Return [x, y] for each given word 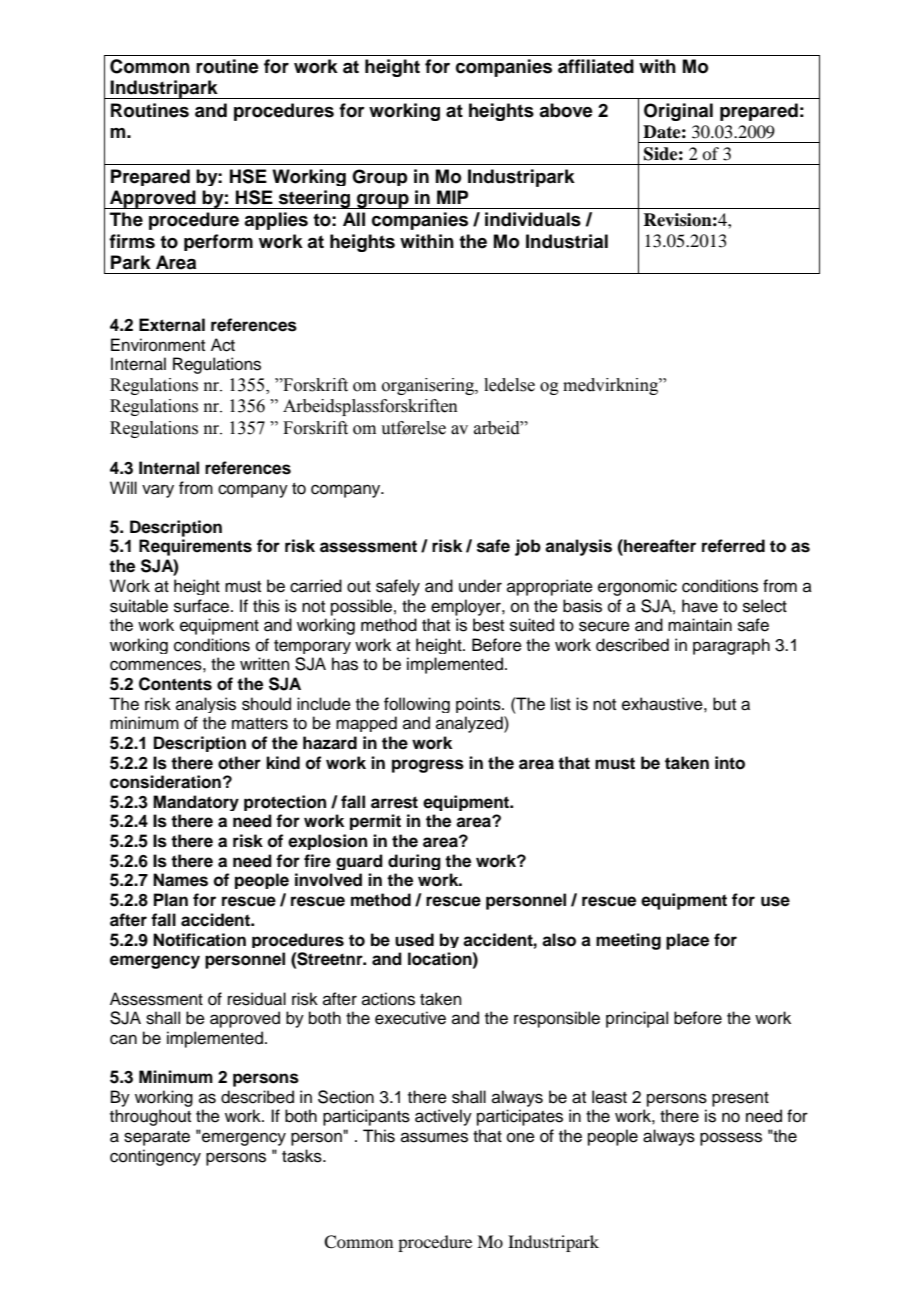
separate [157, 1138]
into [730, 763]
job [528, 547]
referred [733, 546]
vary [158, 491]
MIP [452, 197]
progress [428, 766]
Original [678, 112]
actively [443, 1117]
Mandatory [196, 803]
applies [276, 221]
